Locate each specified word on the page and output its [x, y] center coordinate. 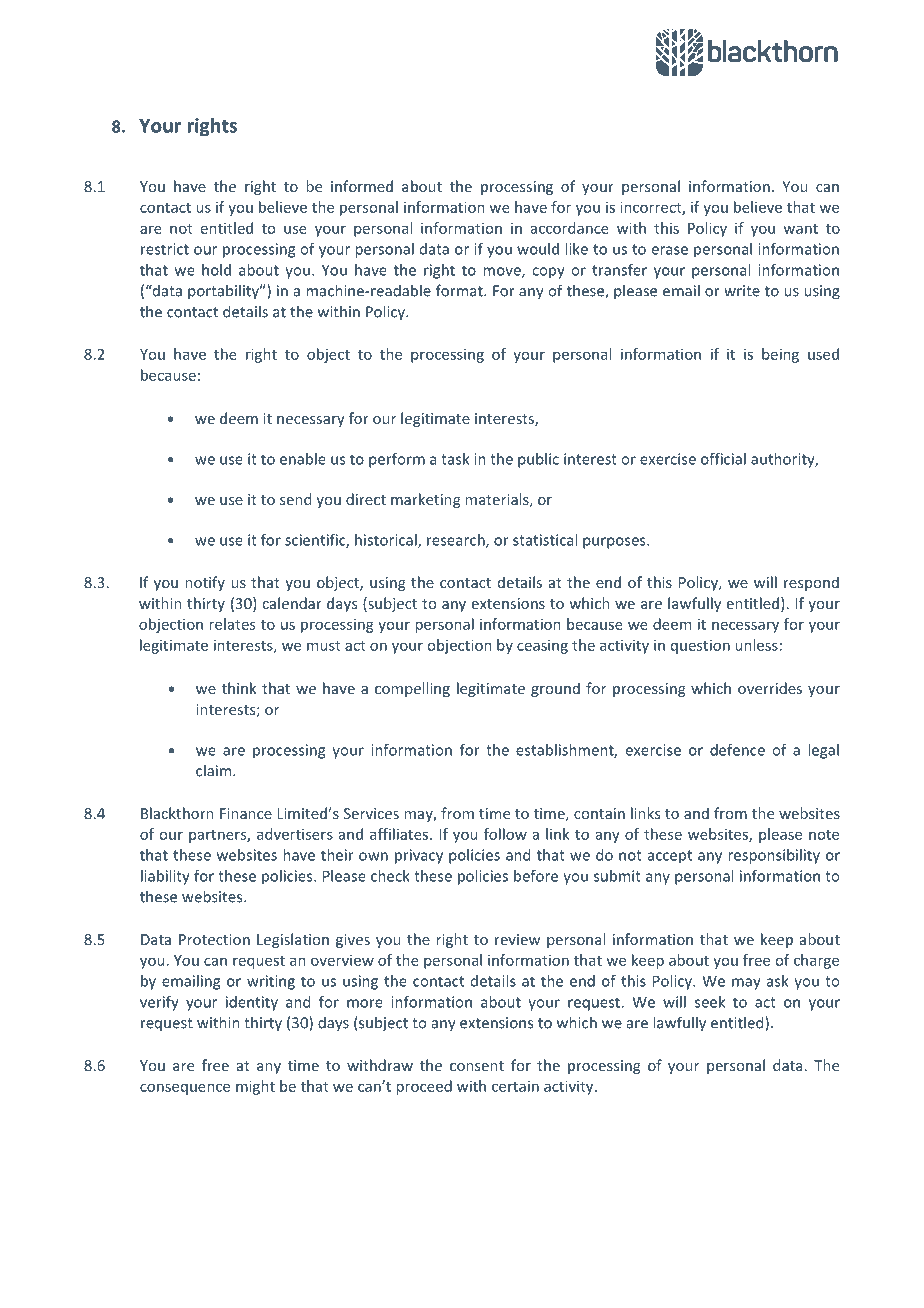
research [457, 541]
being [780, 355]
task [455, 459]
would [538, 249]
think [239, 688]
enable [303, 459]
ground [555, 689]
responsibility [774, 856]
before [536, 876]
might [255, 1087]
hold [216, 270]
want [801, 229]
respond [811, 583]
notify [205, 583]
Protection [214, 939]
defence [737, 750]
